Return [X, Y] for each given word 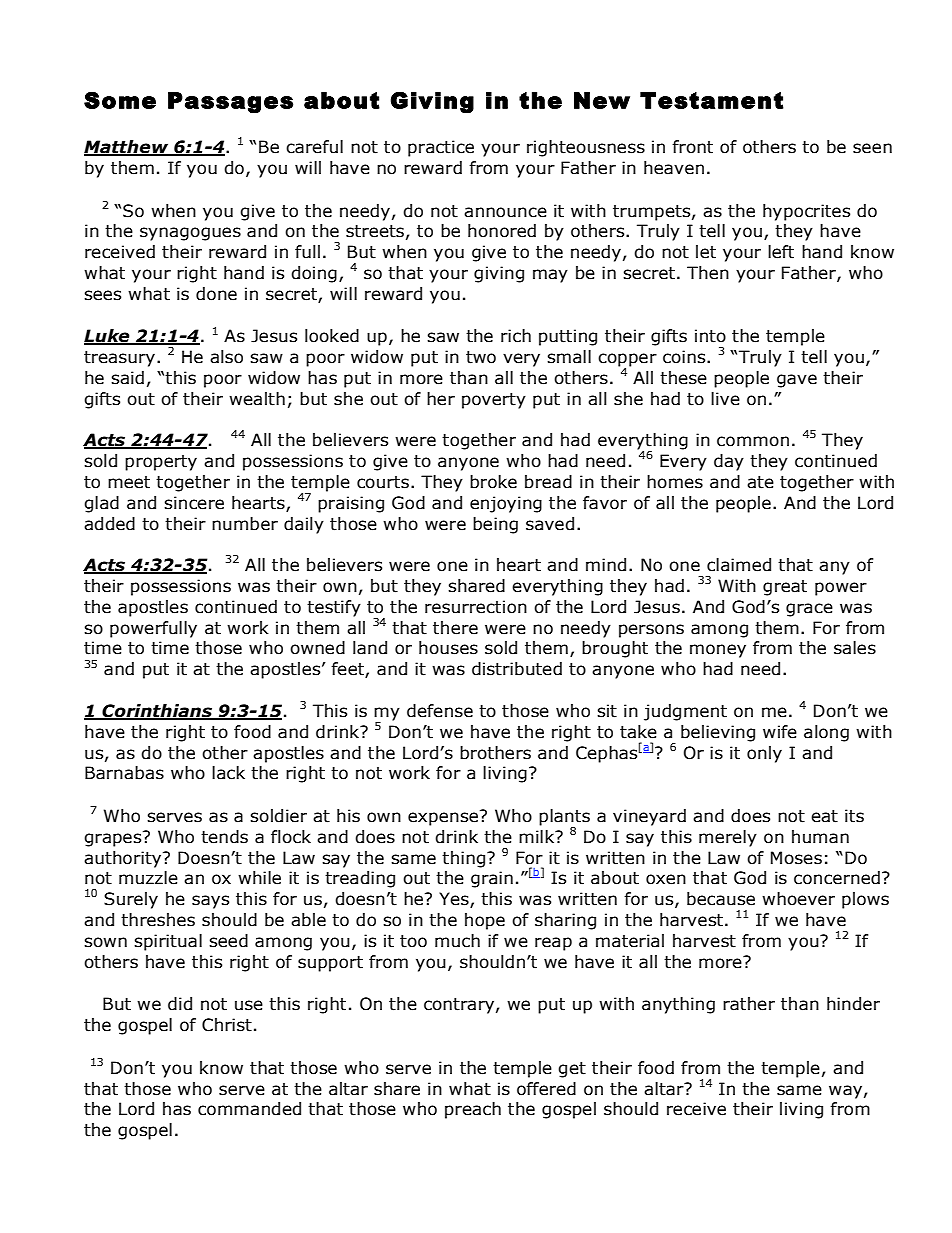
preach [473, 1110]
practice [441, 148]
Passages [230, 103]
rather [749, 1004]
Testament [711, 100]
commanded [249, 1109]
